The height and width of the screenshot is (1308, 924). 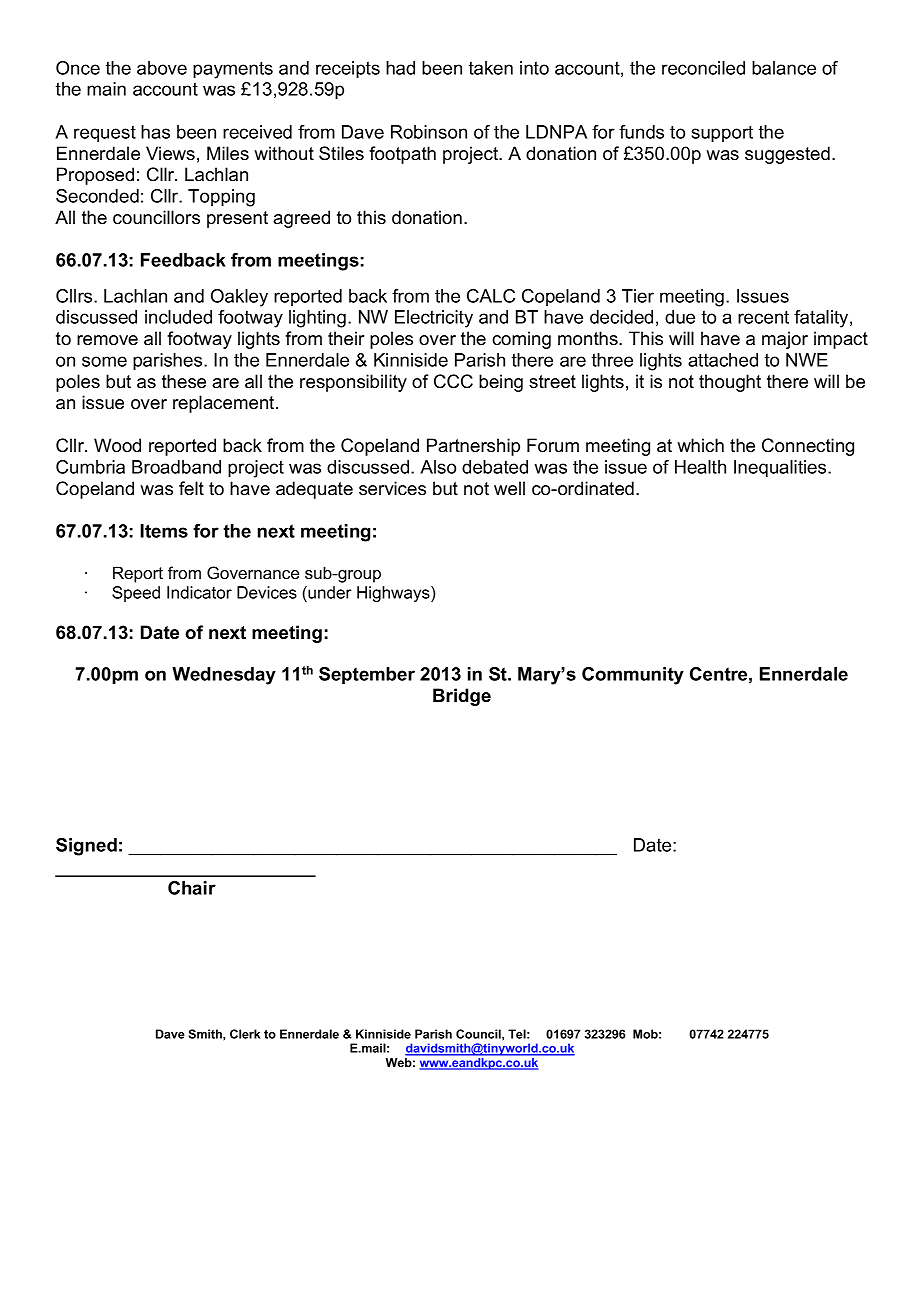 I want to click on Chair, so click(x=192, y=888).
